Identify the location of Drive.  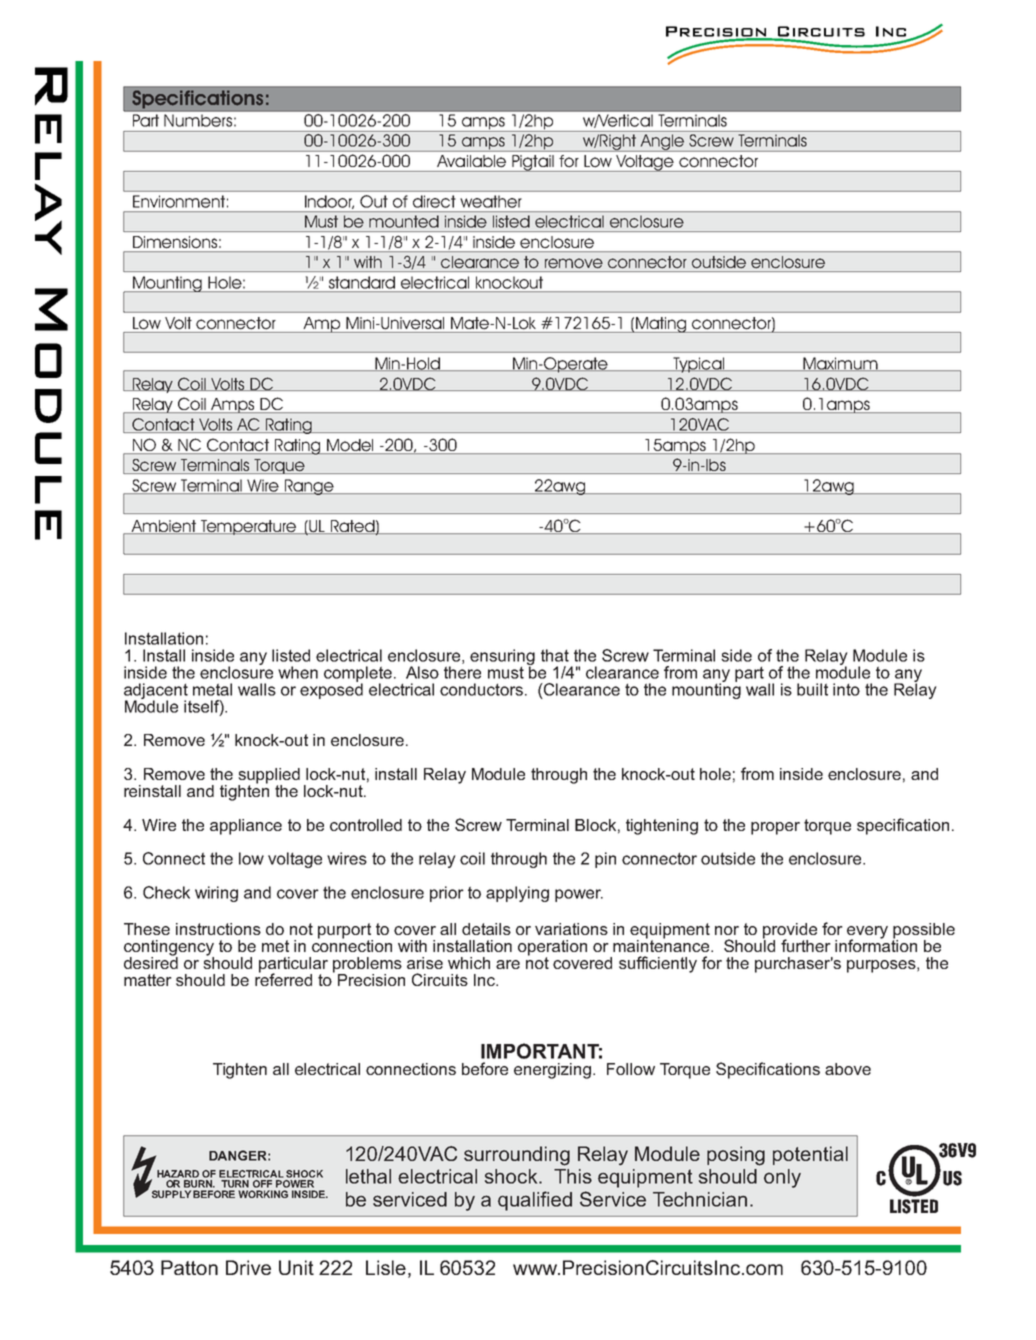
(248, 1267).
